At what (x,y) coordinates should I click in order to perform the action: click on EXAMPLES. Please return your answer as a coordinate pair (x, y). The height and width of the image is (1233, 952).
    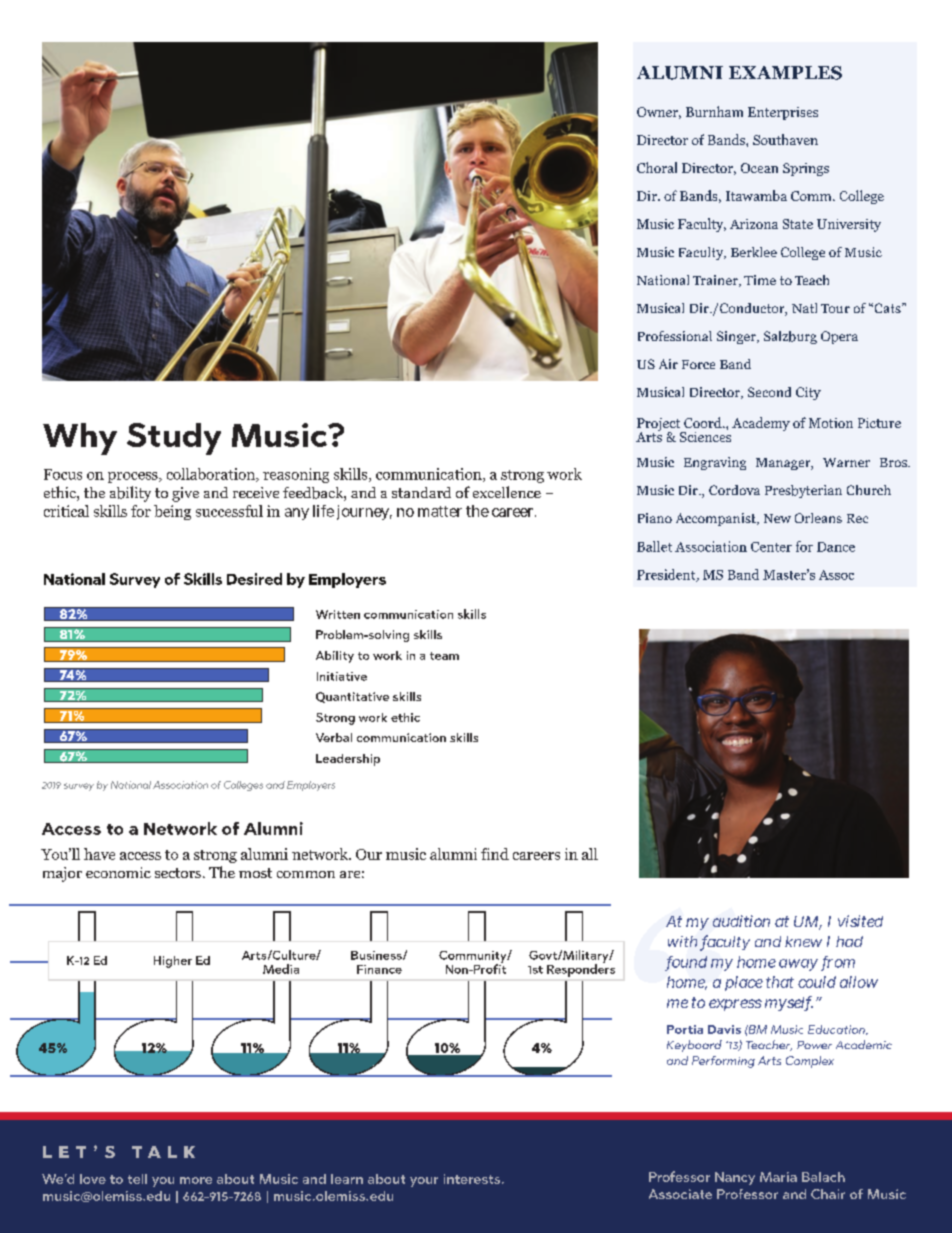
    Looking at the image, I should click on (785, 73).
